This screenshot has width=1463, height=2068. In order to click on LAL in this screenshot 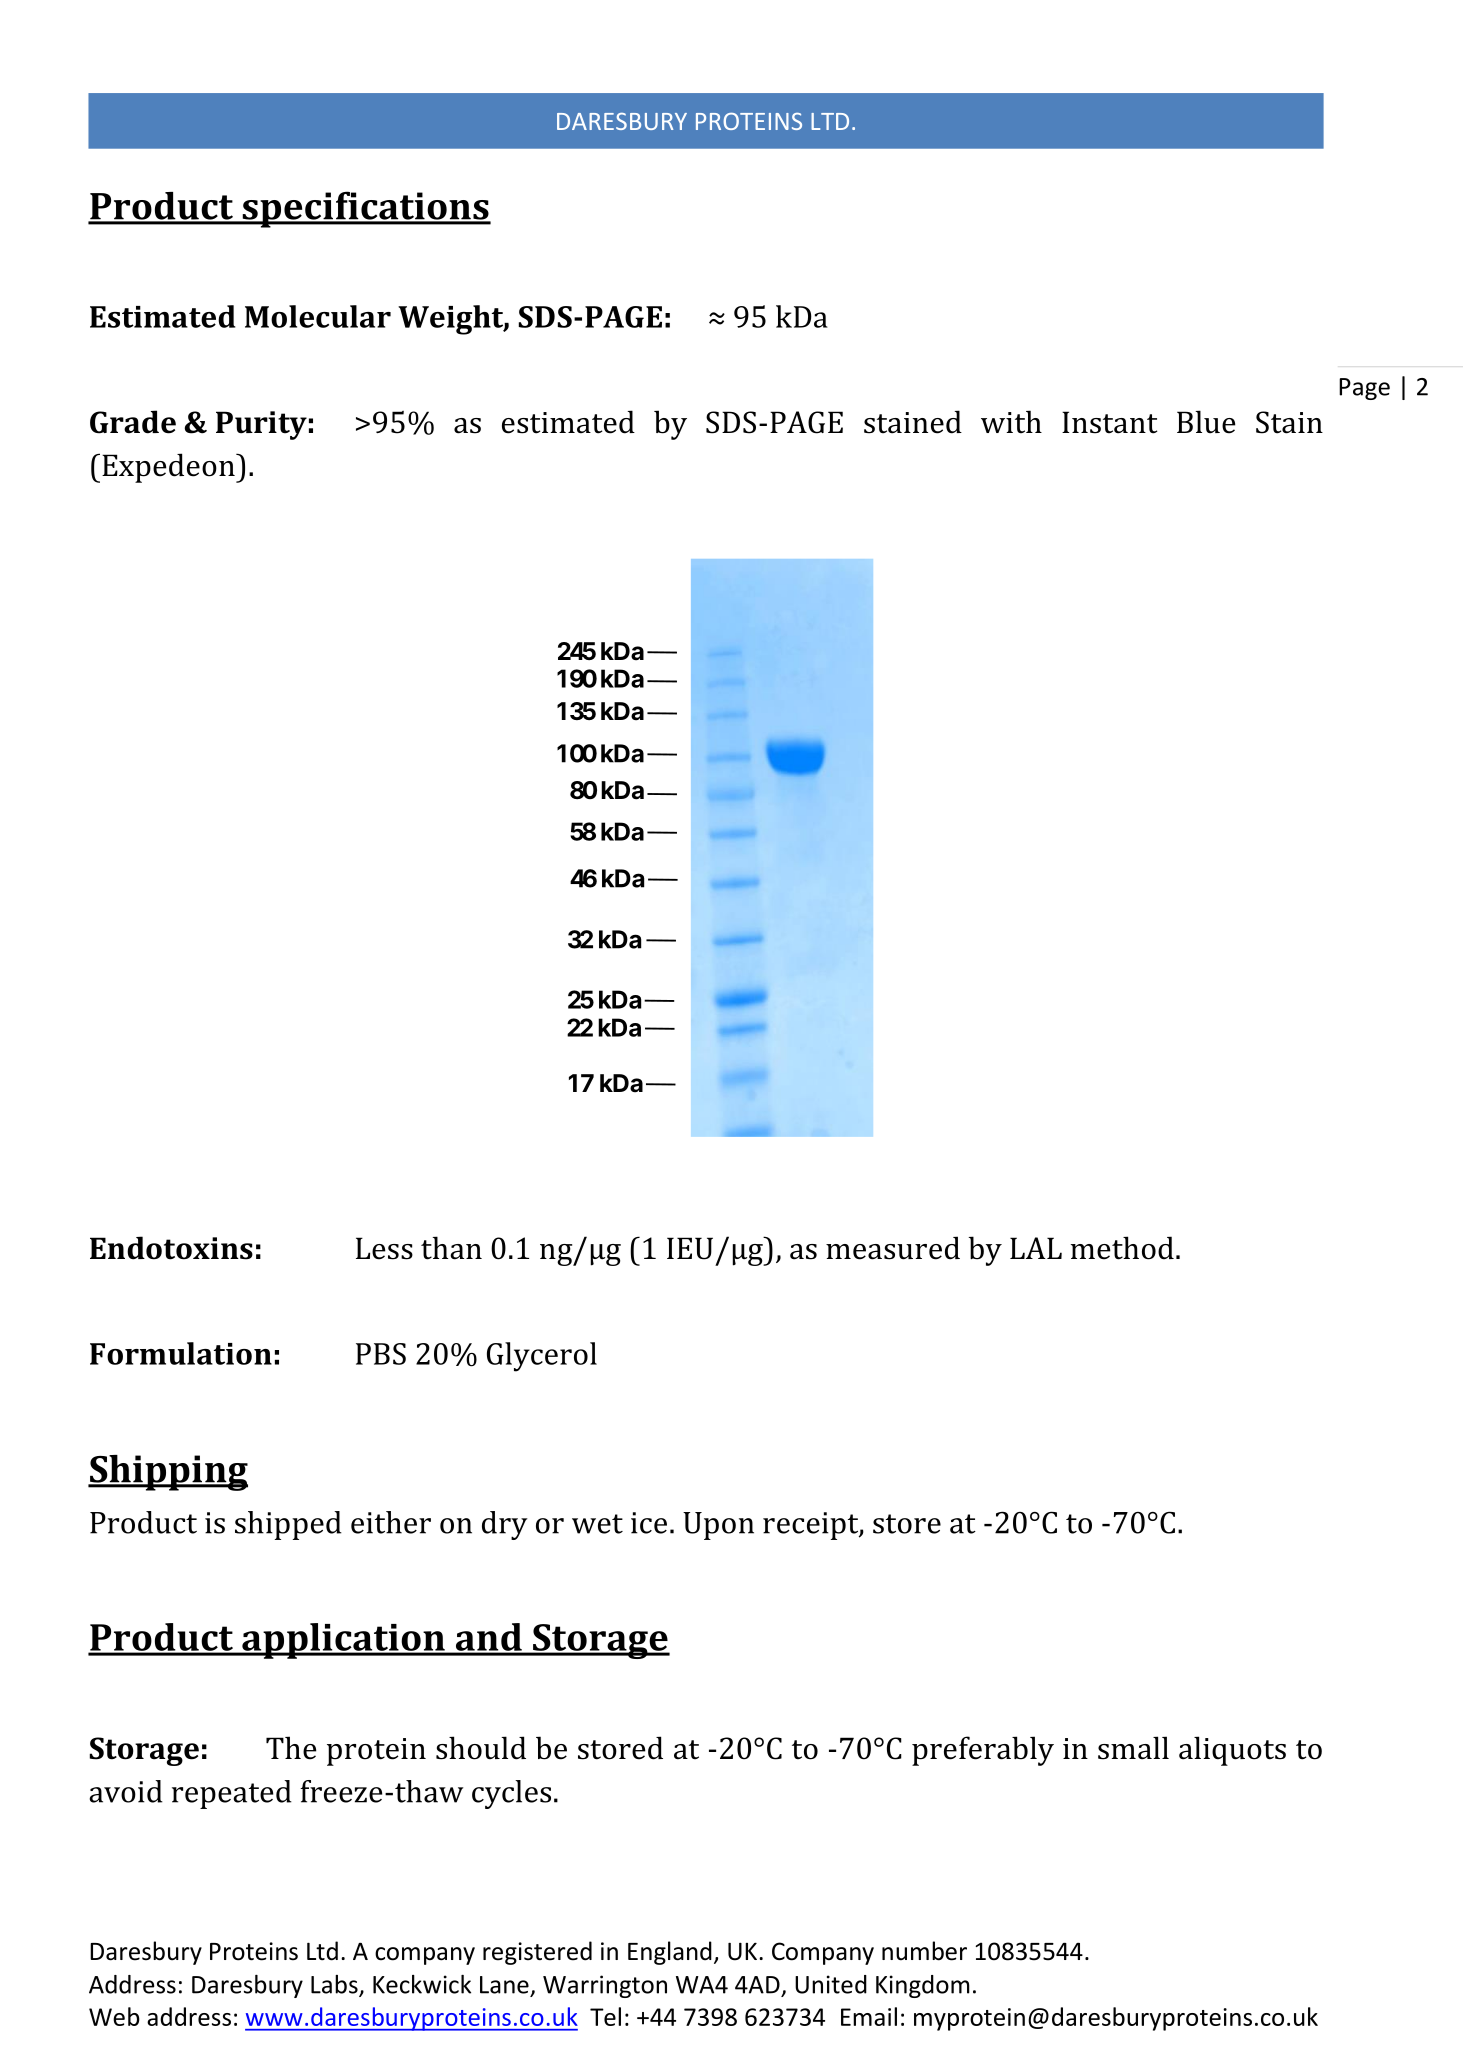, I will do `click(1036, 1248)`.
